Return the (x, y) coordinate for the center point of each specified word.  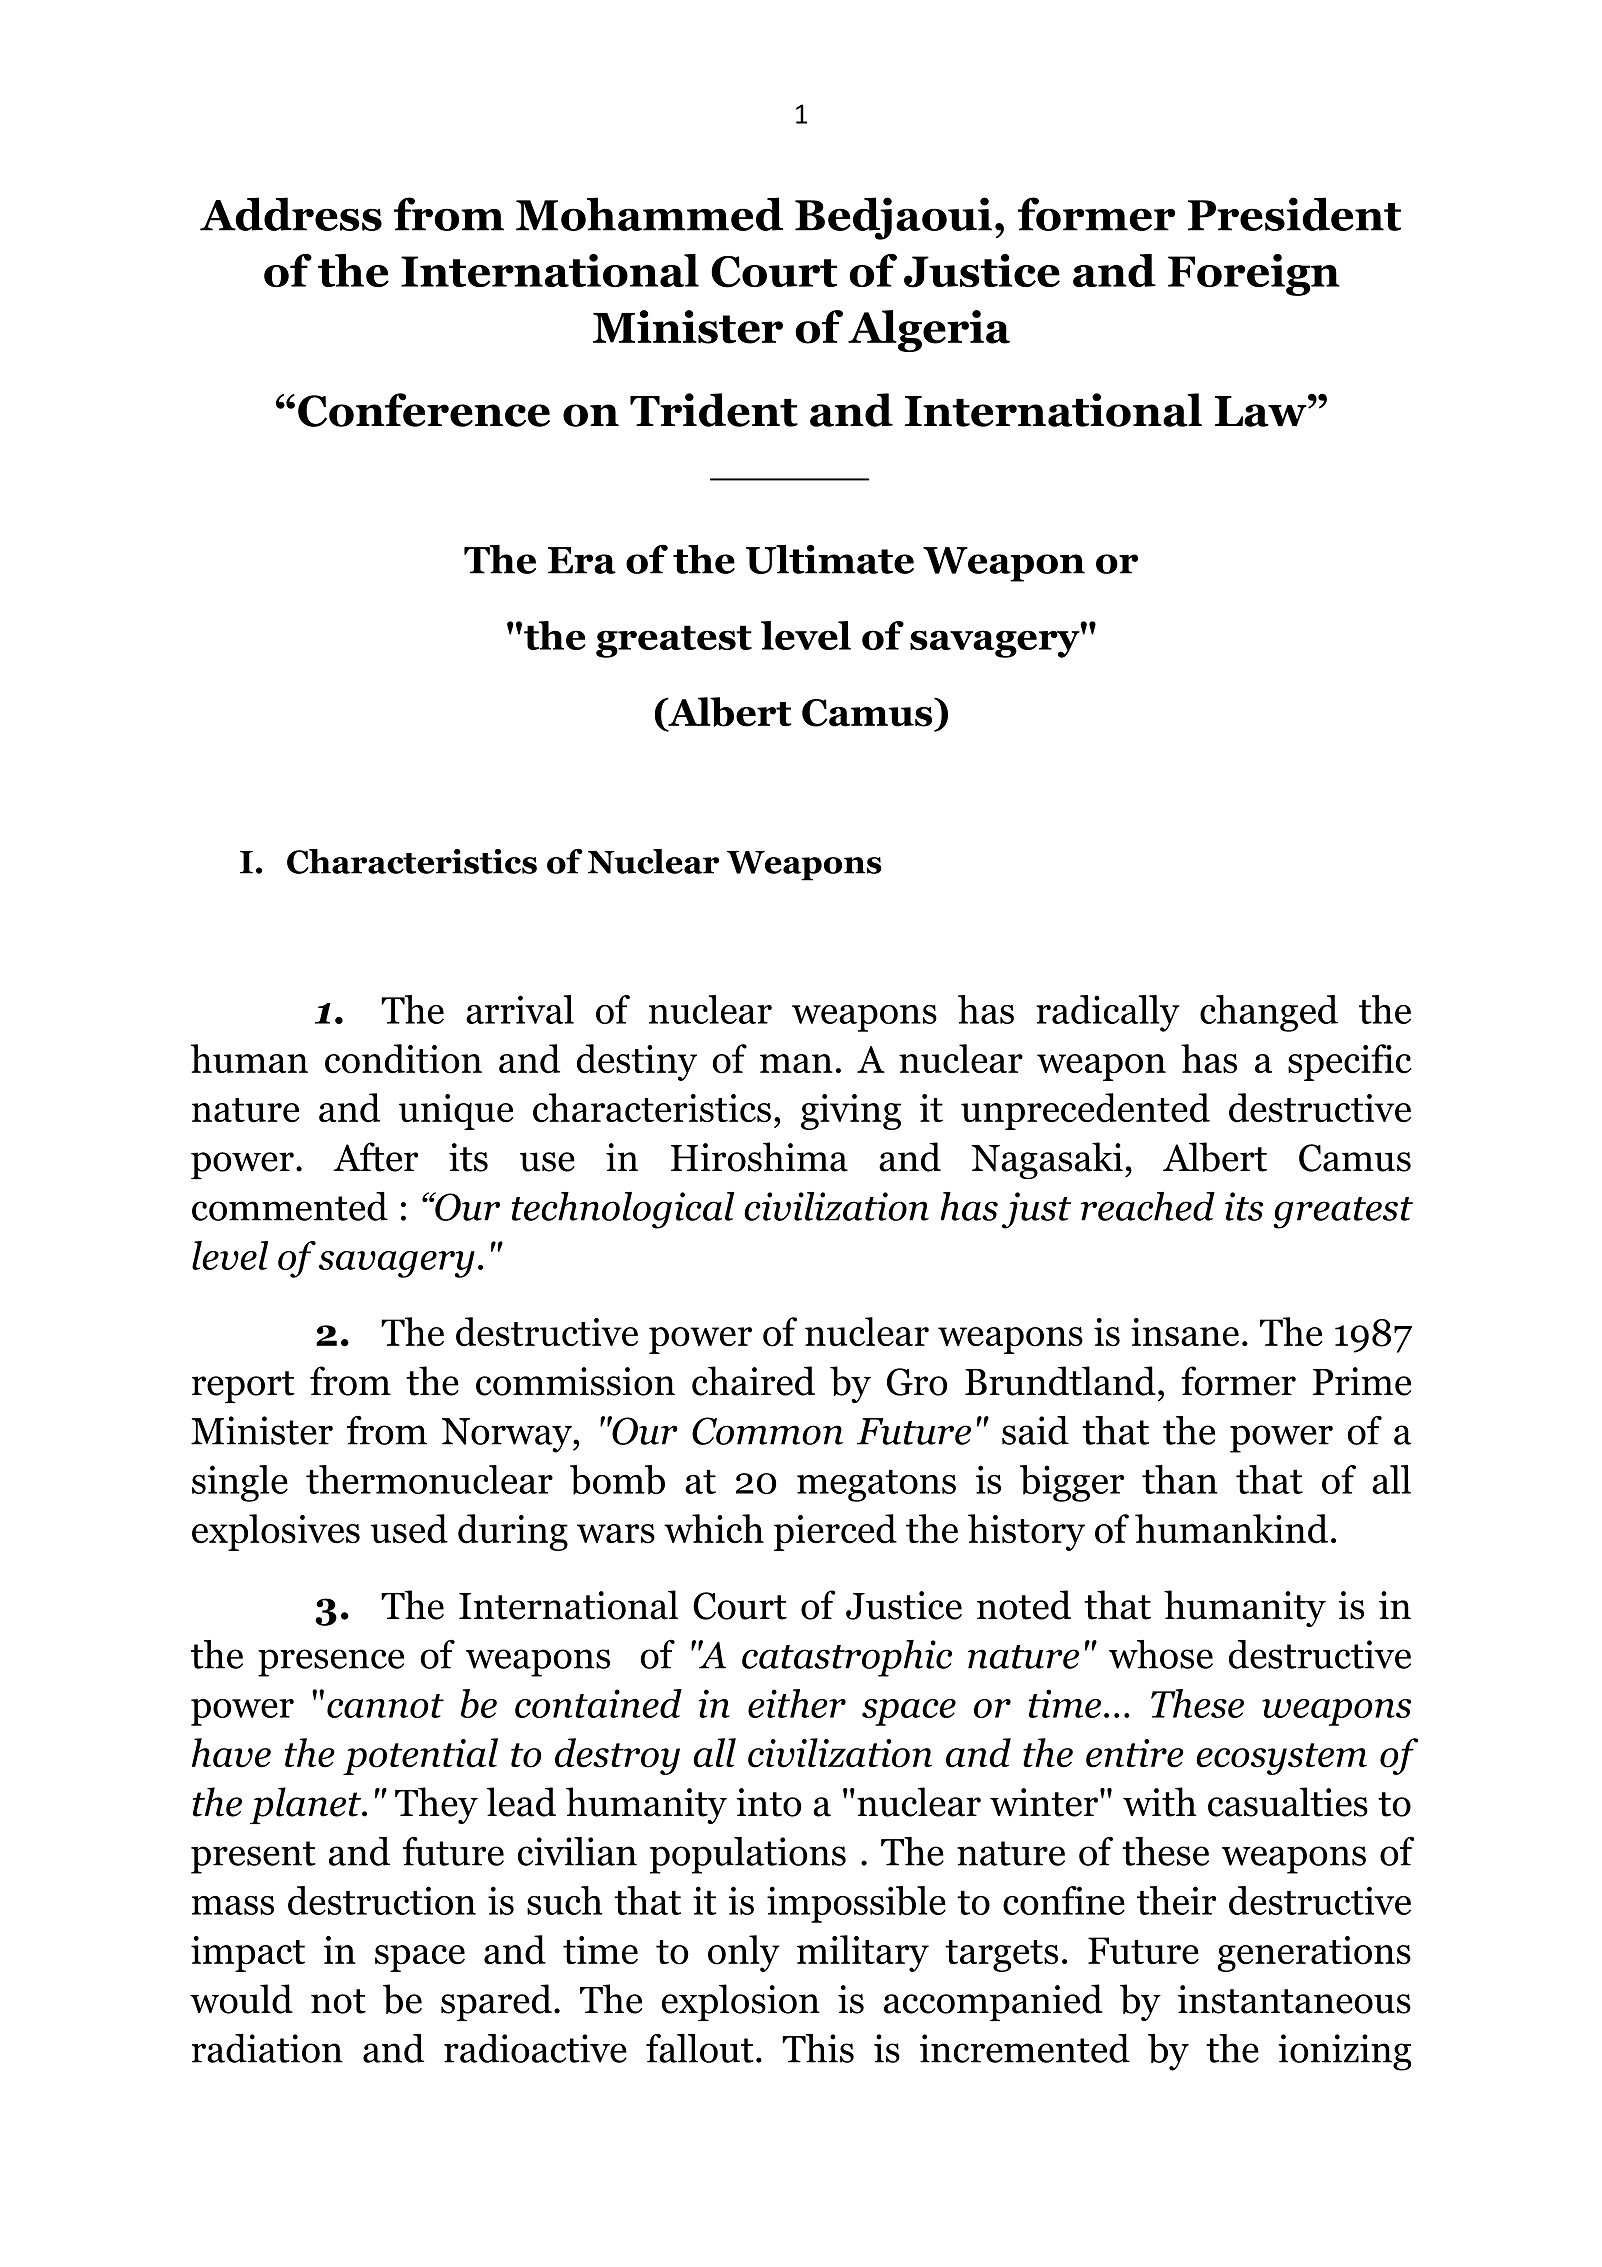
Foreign (1254, 275)
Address (291, 214)
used (409, 1529)
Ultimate (830, 559)
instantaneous (1294, 1999)
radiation (267, 2048)
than (1180, 1479)
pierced (835, 1532)
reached (1148, 1206)
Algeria (929, 331)
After (375, 1157)
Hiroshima (759, 1157)
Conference (424, 410)
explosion (741, 2002)
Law (1262, 411)
